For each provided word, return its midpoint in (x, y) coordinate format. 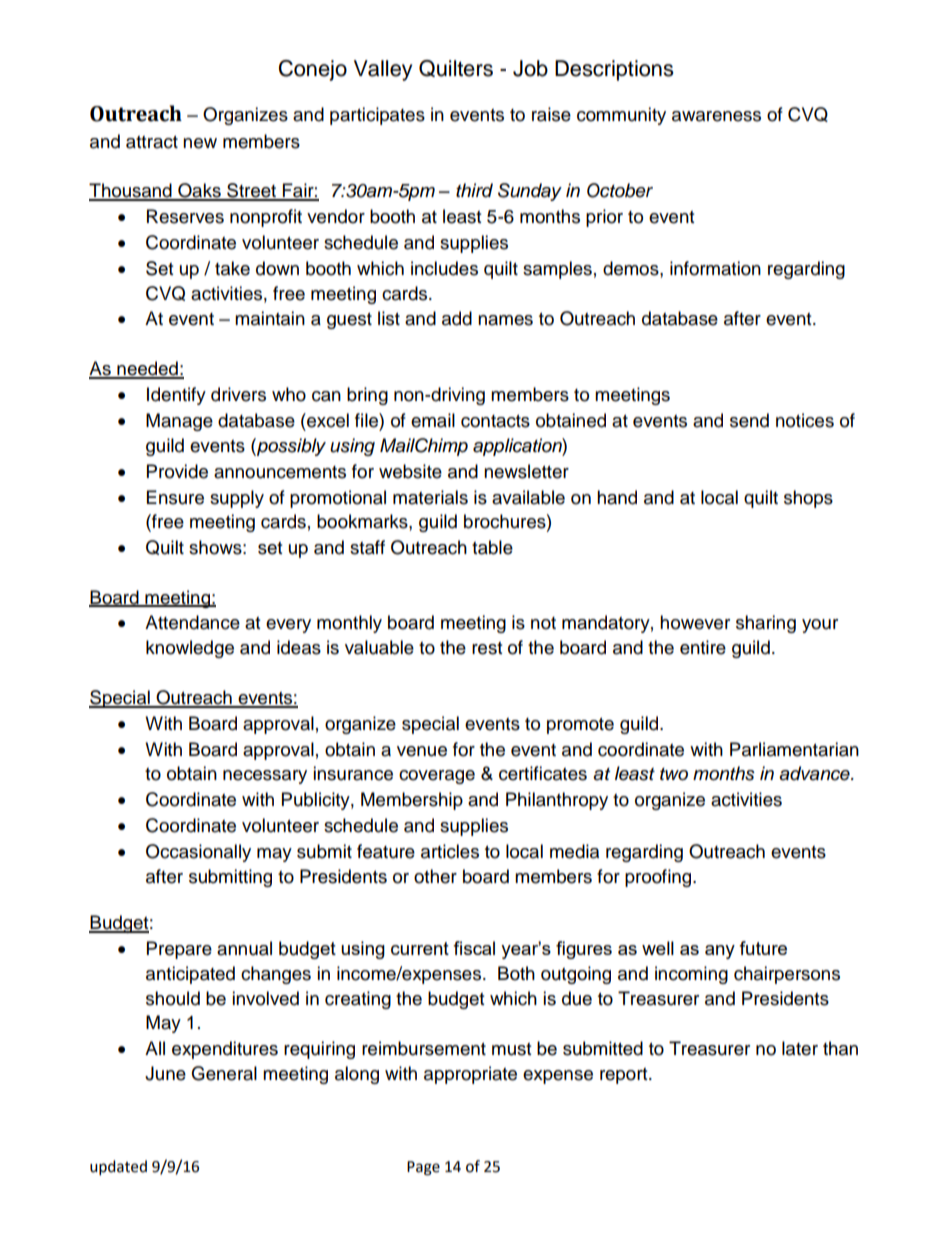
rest (487, 648)
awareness (716, 116)
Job (530, 68)
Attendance (192, 622)
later (800, 1048)
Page (423, 1168)
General (224, 1073)
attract (152, 142)
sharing (766, 624)
